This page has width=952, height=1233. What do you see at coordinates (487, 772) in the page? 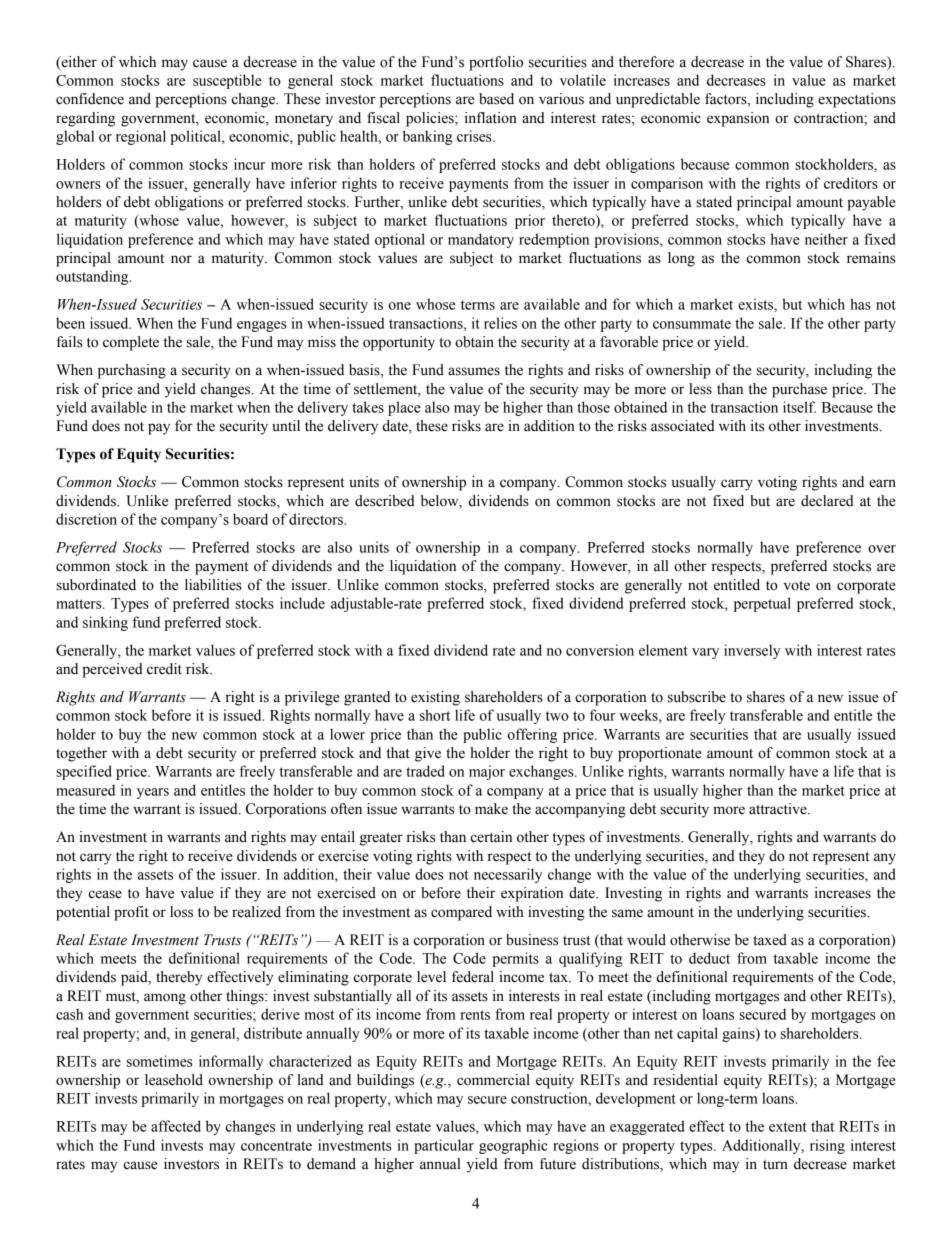
I see `major` at bounding box center [487, 772].
